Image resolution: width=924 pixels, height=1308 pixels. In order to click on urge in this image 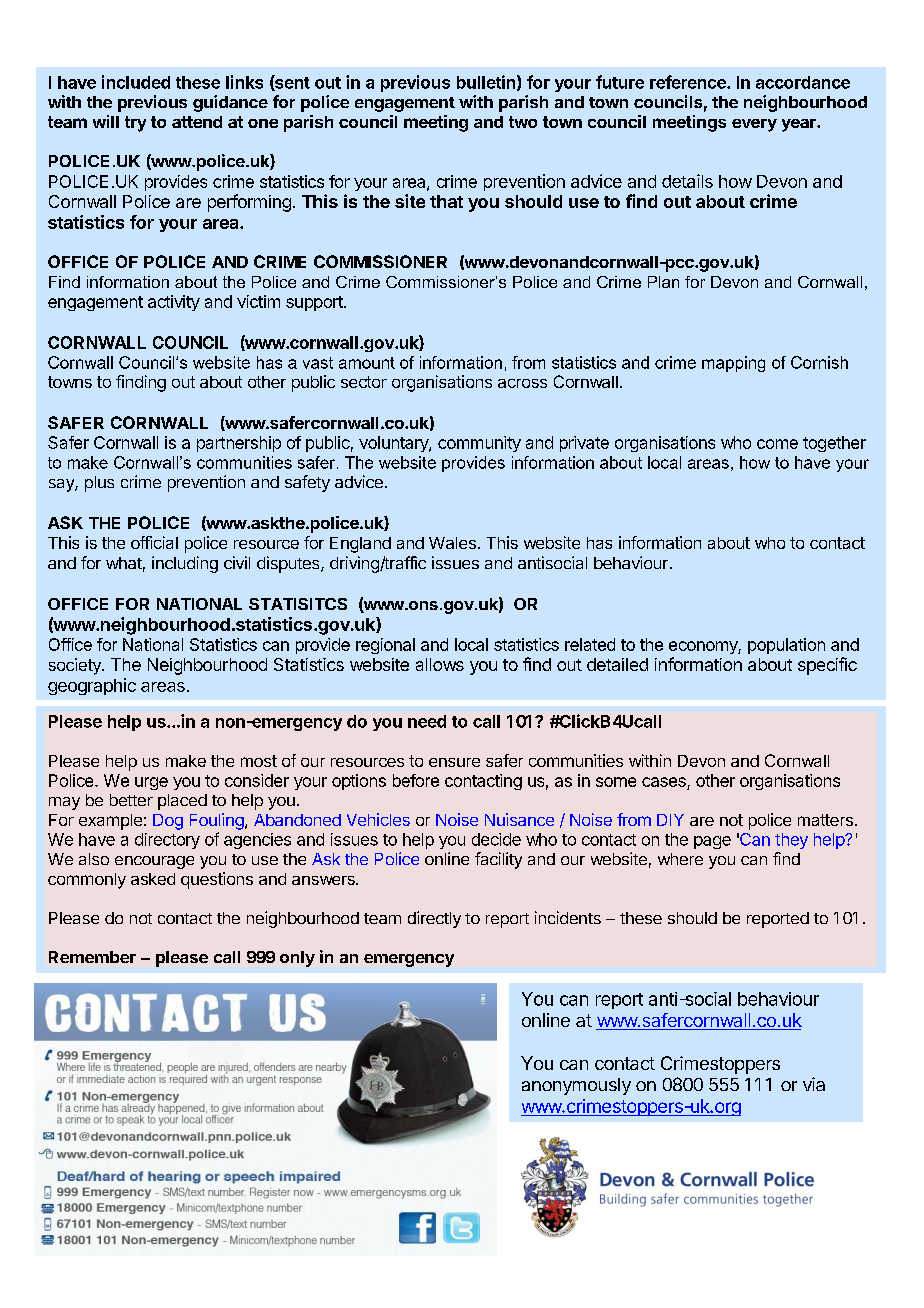, I will do `click(151, 783)`.
